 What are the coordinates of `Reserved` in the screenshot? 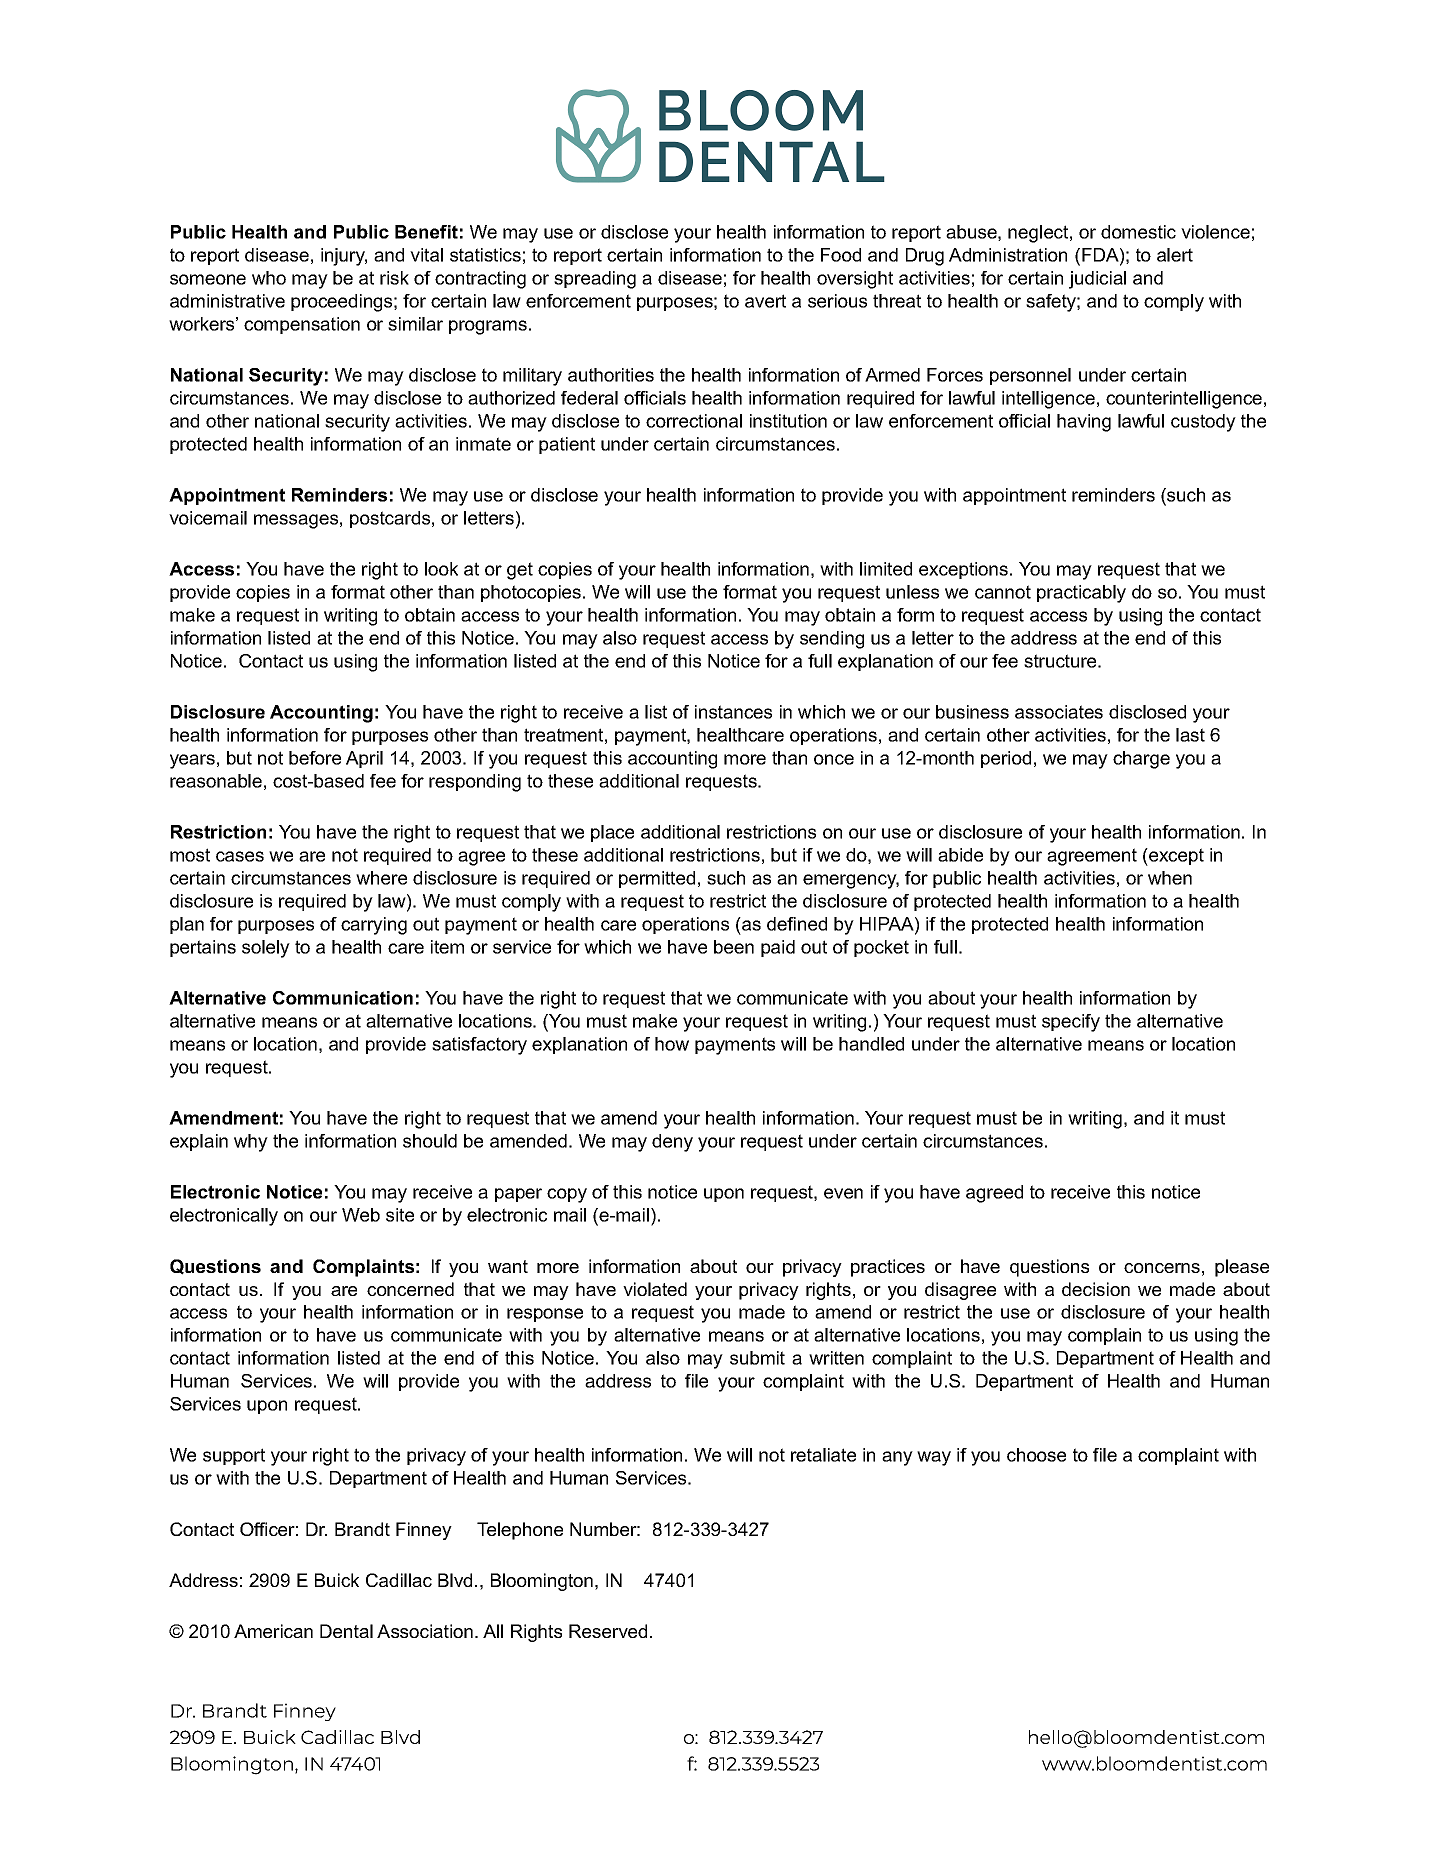 It's located at (608, 1631).
